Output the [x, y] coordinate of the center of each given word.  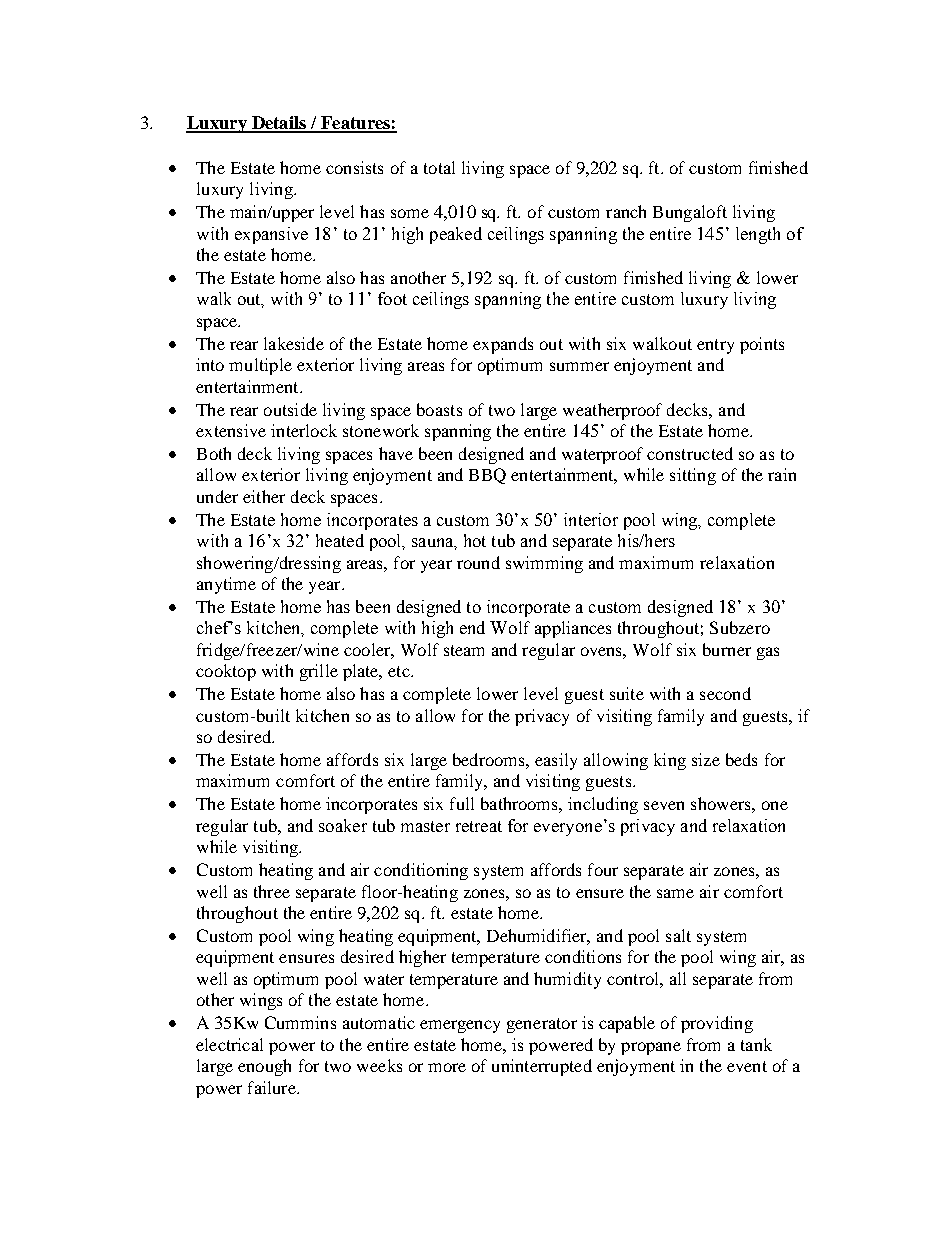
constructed [690, 453]
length [758, 235]
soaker [343, 825]
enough [264, 1067]
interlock [304, 430]
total [439, 167]
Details [278, 124]
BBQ [487, 476]
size [706, 759]
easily [556, 761]
